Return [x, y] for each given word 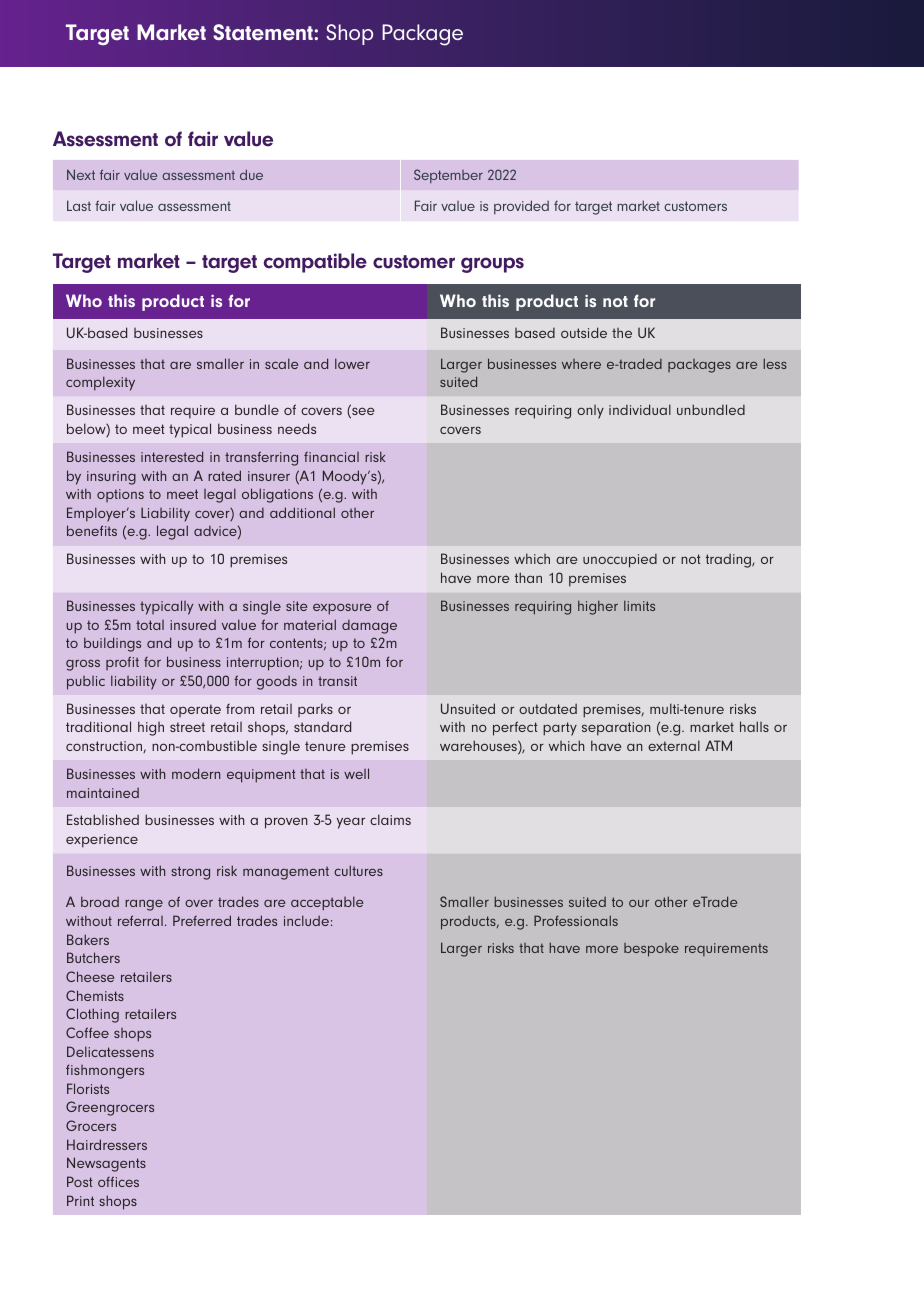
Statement [264, 32]
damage [369, 627]
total [150, 625]
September [448, 176]
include [306, 920]
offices [118, 1181]
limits [639, 605]
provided [521, 207]
